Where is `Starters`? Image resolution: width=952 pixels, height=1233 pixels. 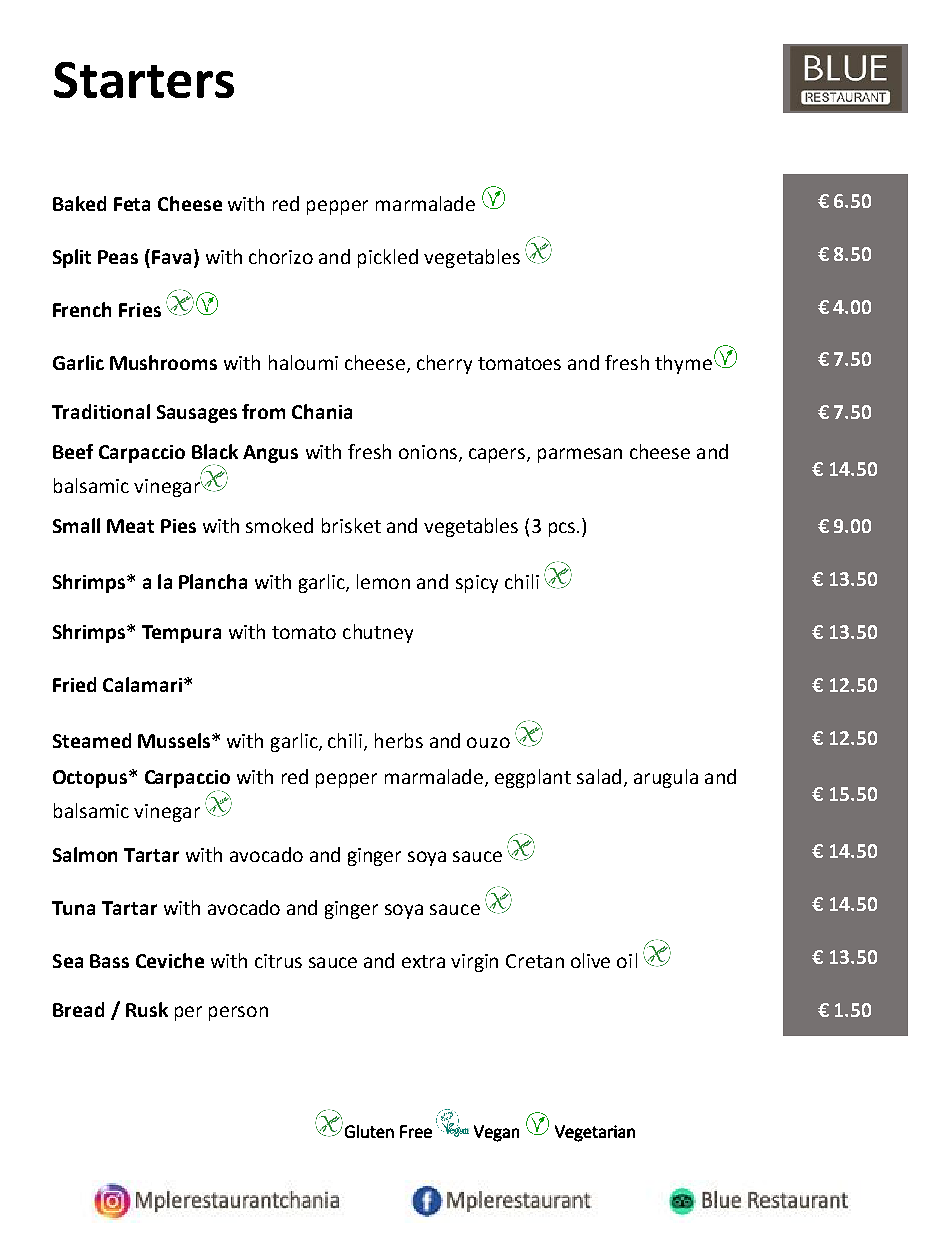 Starters is located at coordinates (144, 80).
